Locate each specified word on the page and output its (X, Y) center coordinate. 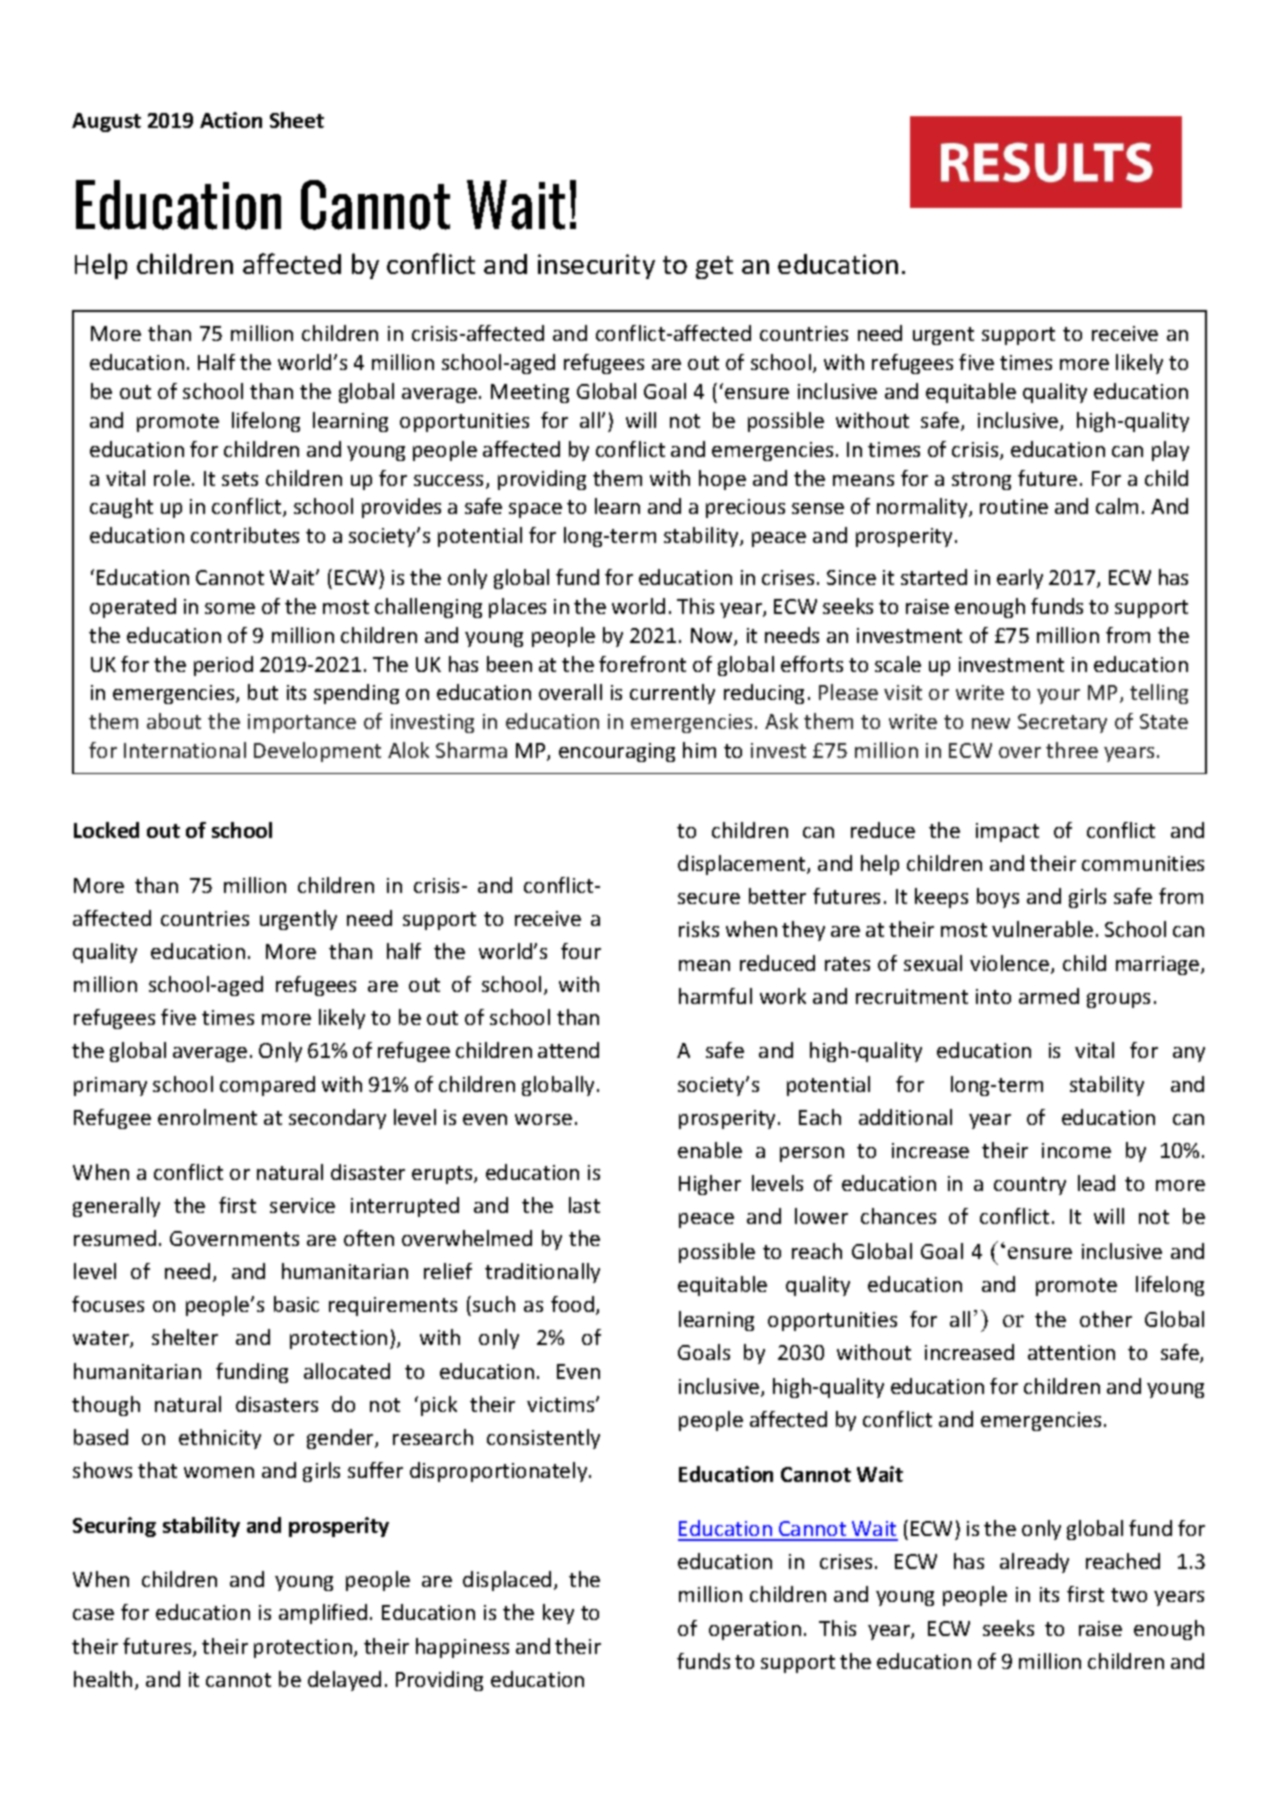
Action (231, 120)
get (714, 267)
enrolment (207, 1117)
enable (710, 1150)
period (223, 666)
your (1058, 696)
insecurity (596, 266)
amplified (323, 1614)
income (1076, 1150)
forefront (642, 664)
